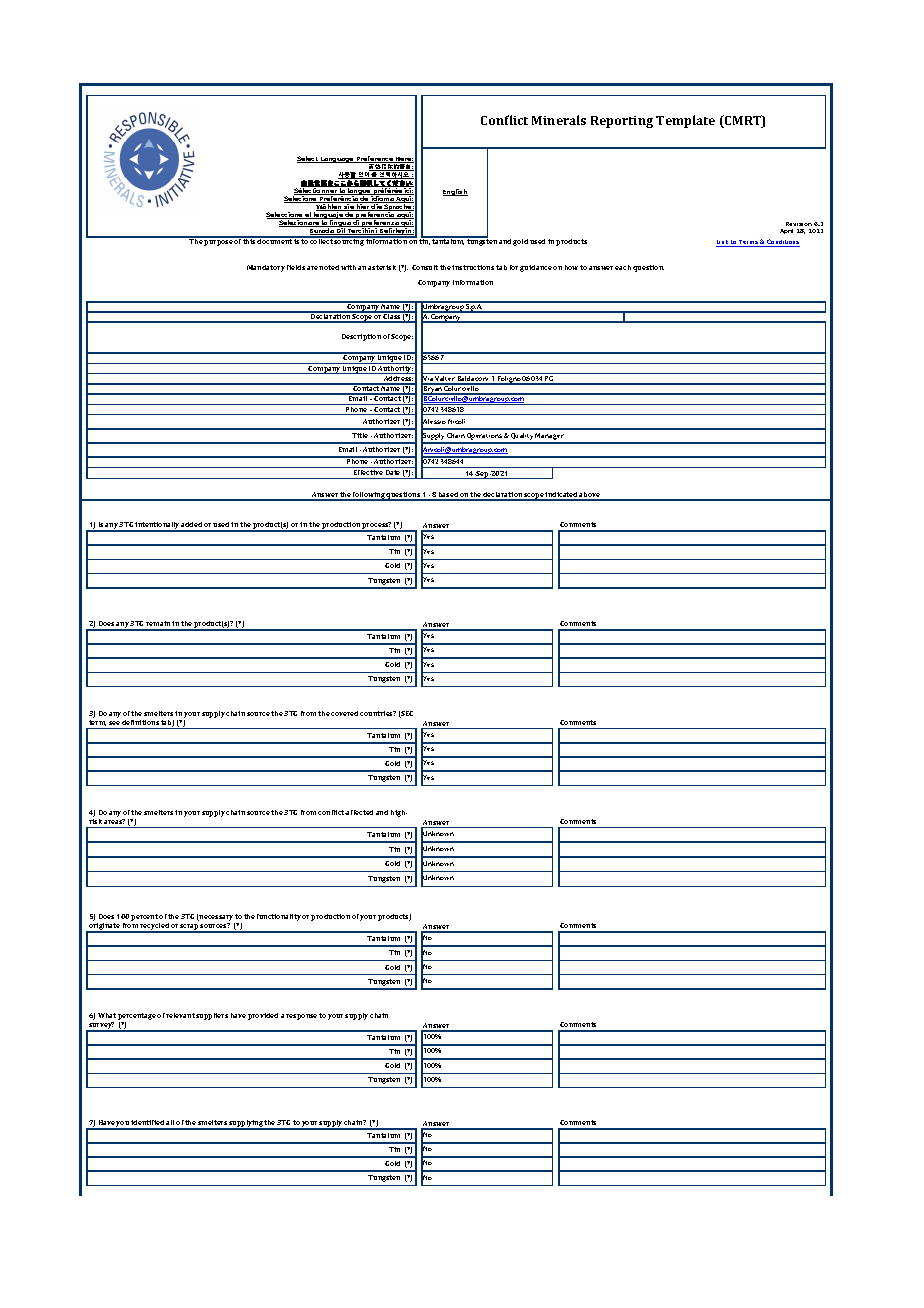  I want to click on definitions, so click(140, 722).
